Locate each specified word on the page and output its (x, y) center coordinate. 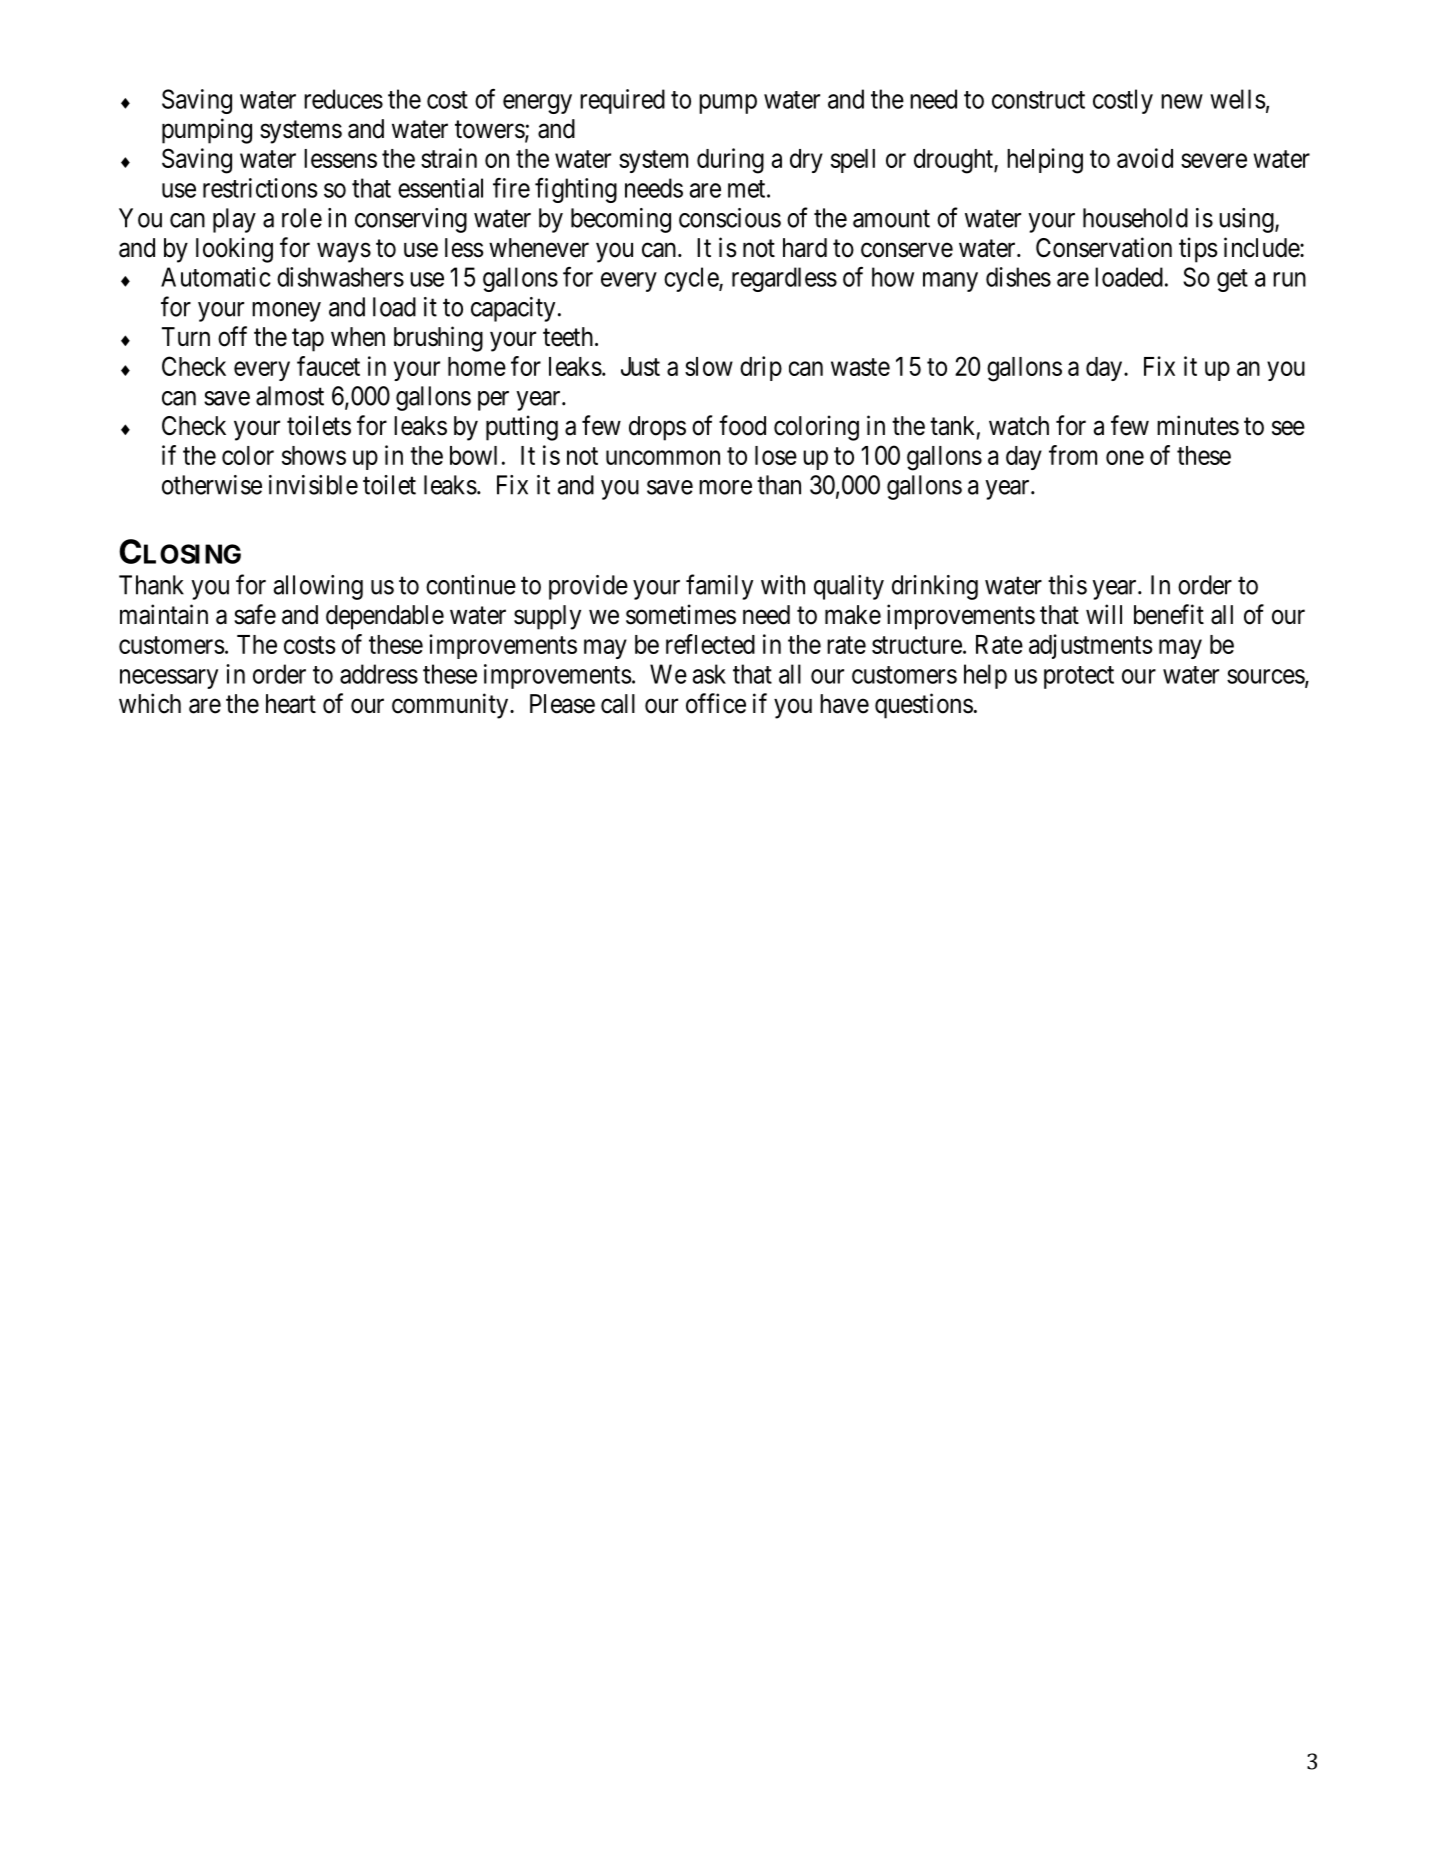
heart (291, 704)
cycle (692, 279)
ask (709, 674)
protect (1079, 677)
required (622, 101)
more (725, 487)
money (286, 312)
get (1232, 280)
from (1073, 455)
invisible (313, 485)
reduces (343, 99)
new (1182, 101)
